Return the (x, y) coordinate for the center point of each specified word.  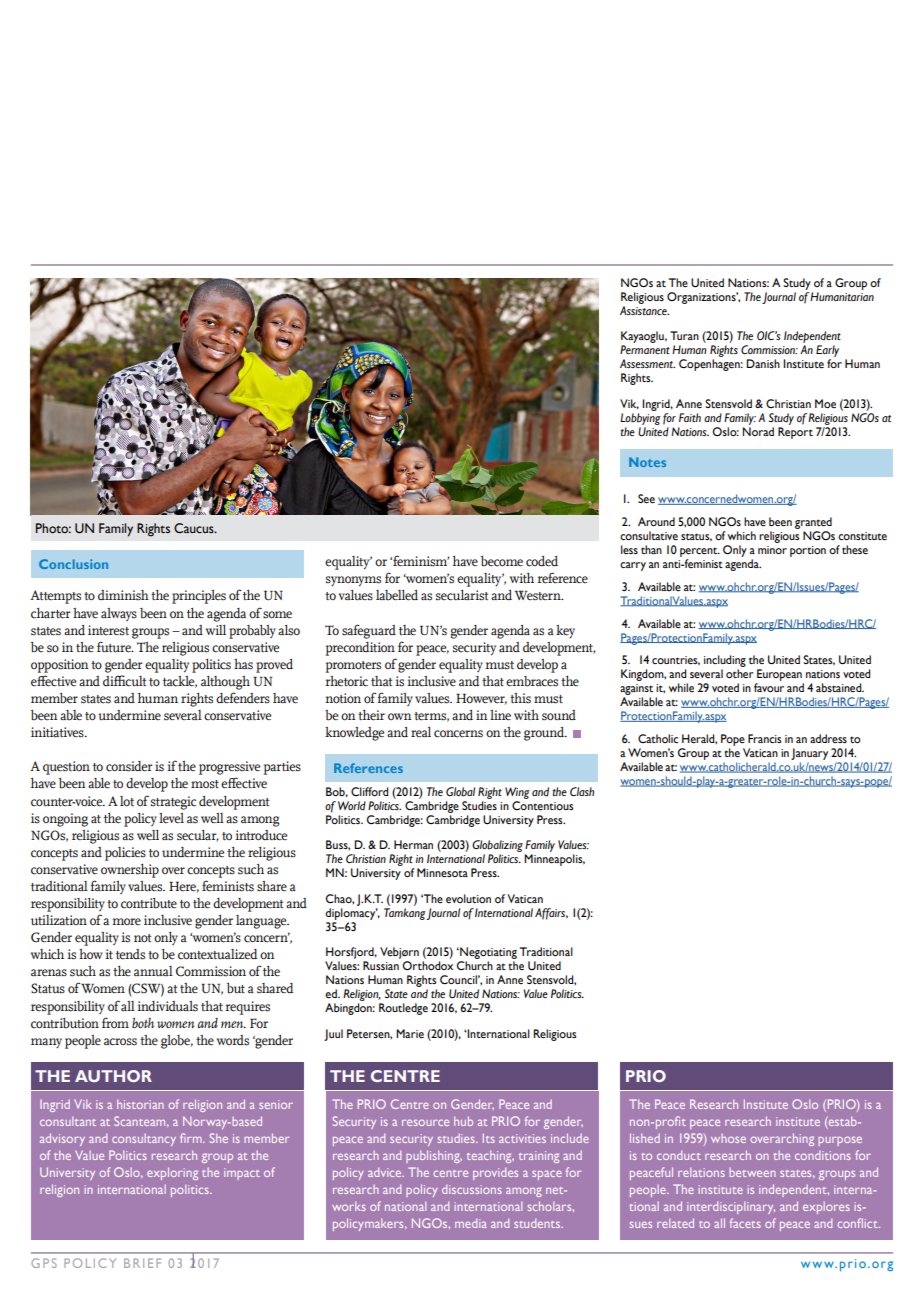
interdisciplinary (731, 1208)
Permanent (645, 349)
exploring (172, 1173)
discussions (472, 1189)
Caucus (195, 528)
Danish (763, 363)
